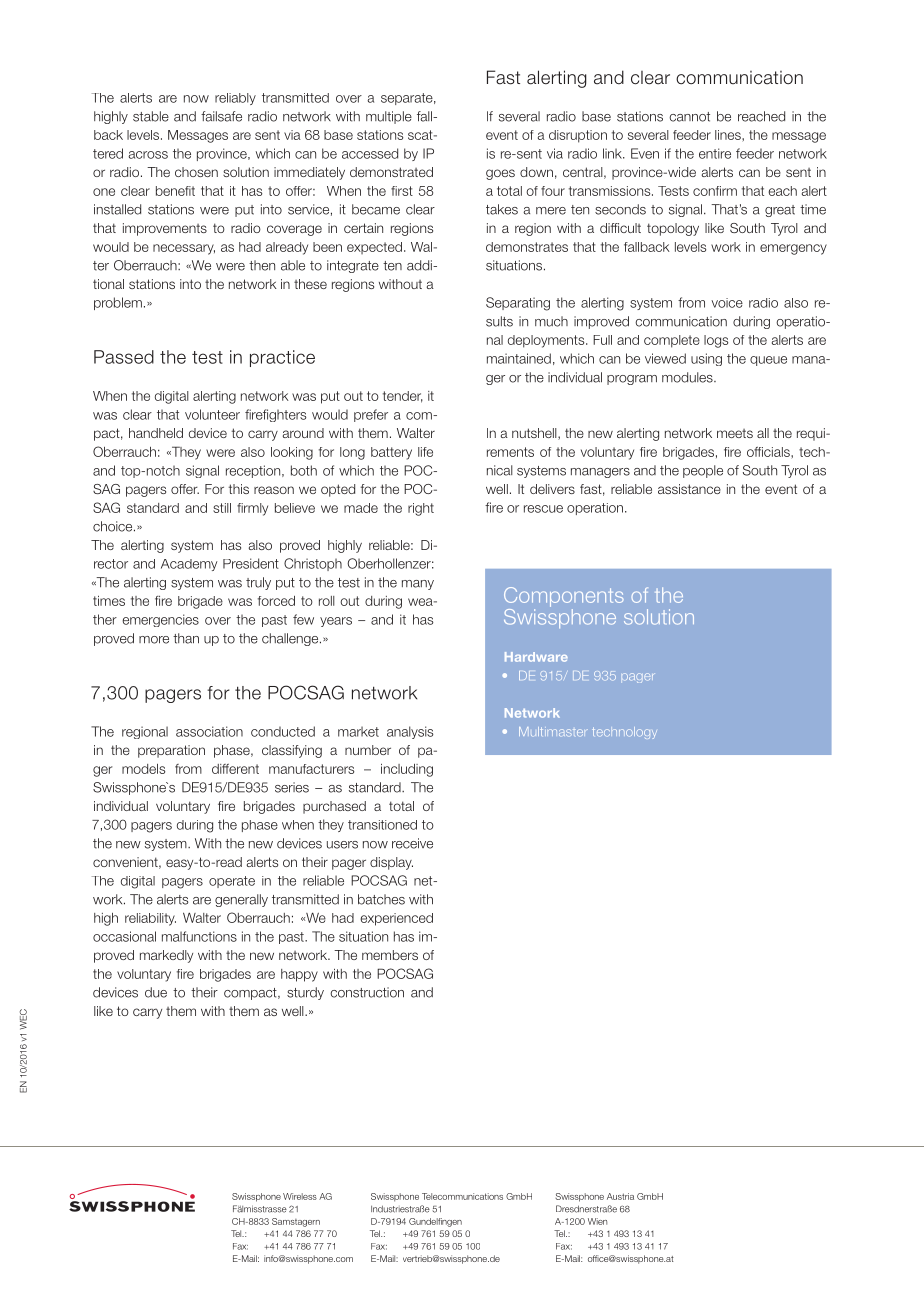  What do you see at coordinates (500, 174) in the document?
I see `goes` at bounding box center [500, 174].
